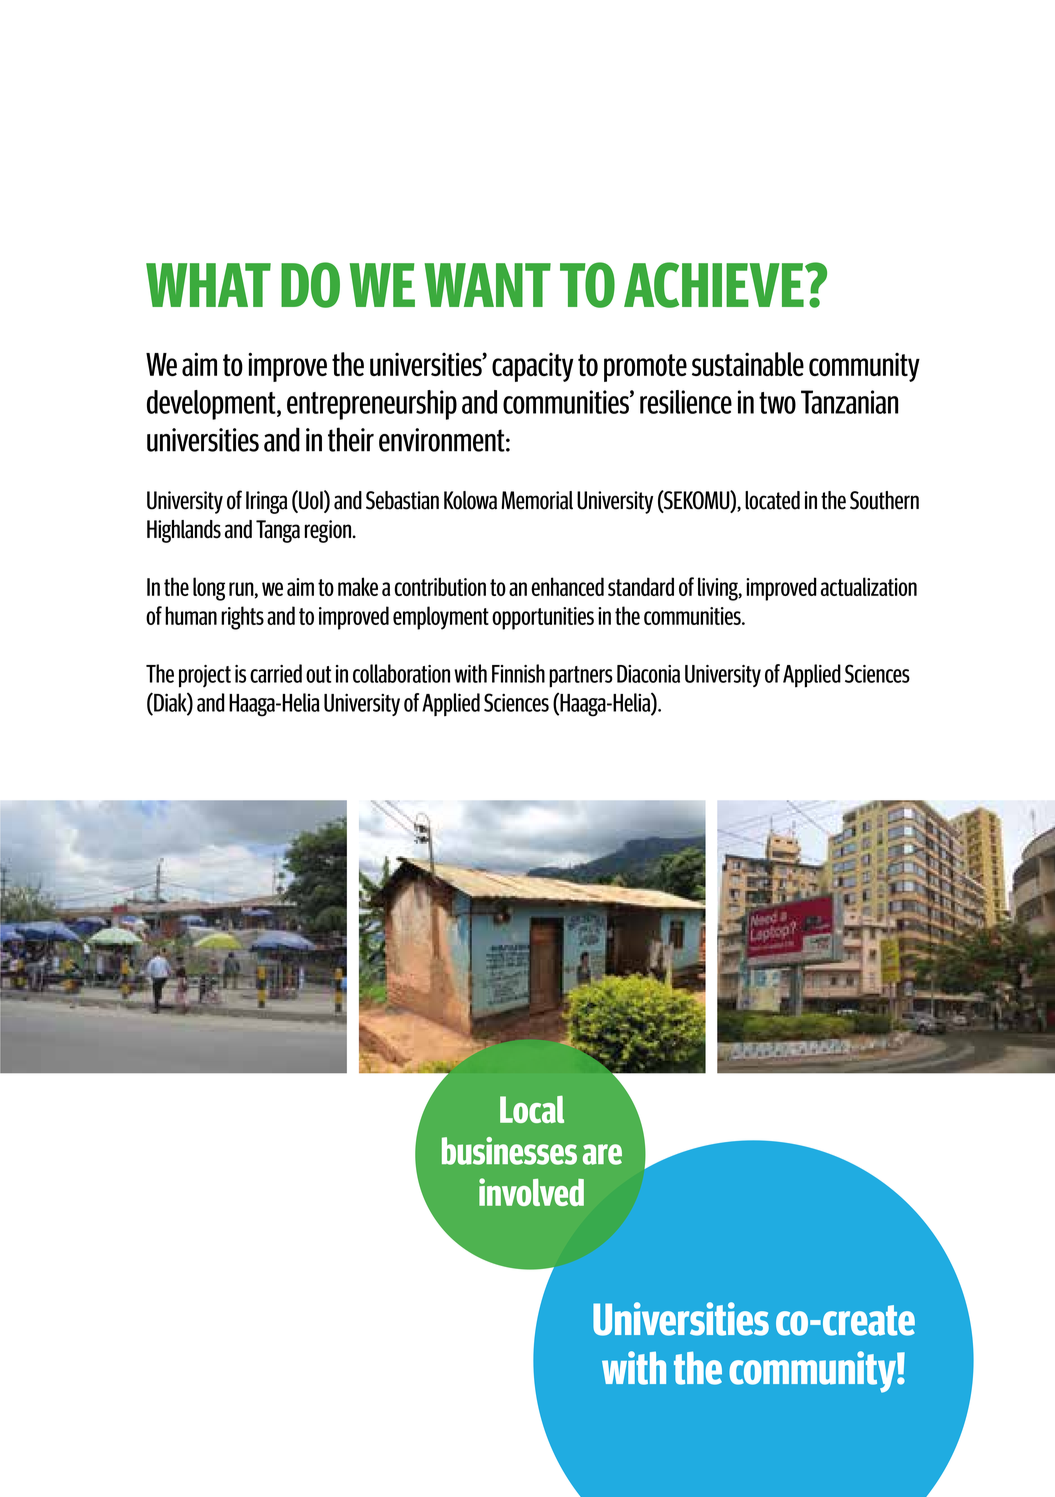 The width and height of the screenshot is (1055, 1497). Describe the element at coordinates (509, 1151) in the screenshot. I see `businesses` at that location.
